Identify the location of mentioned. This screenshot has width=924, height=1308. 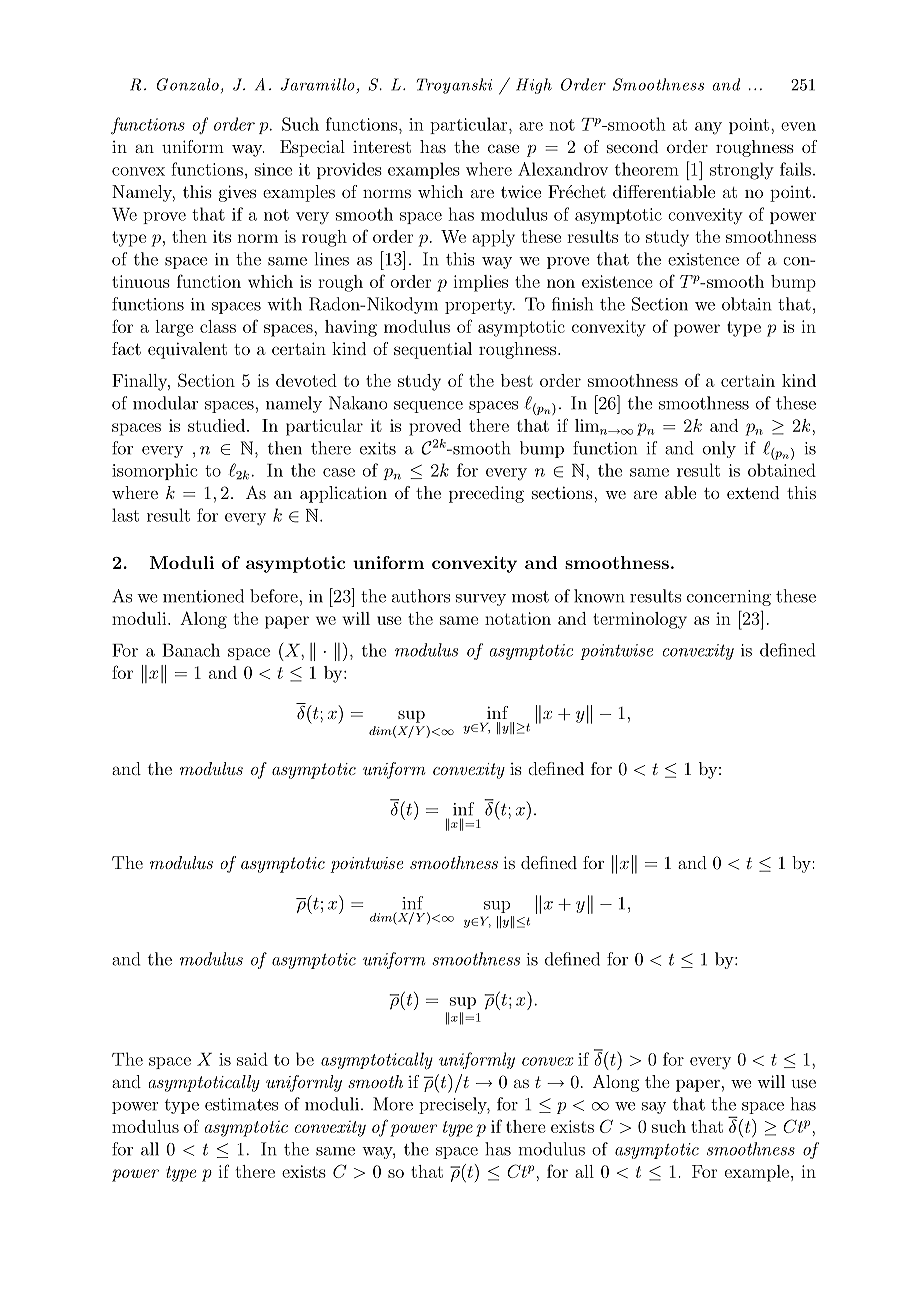
(203, 596).
